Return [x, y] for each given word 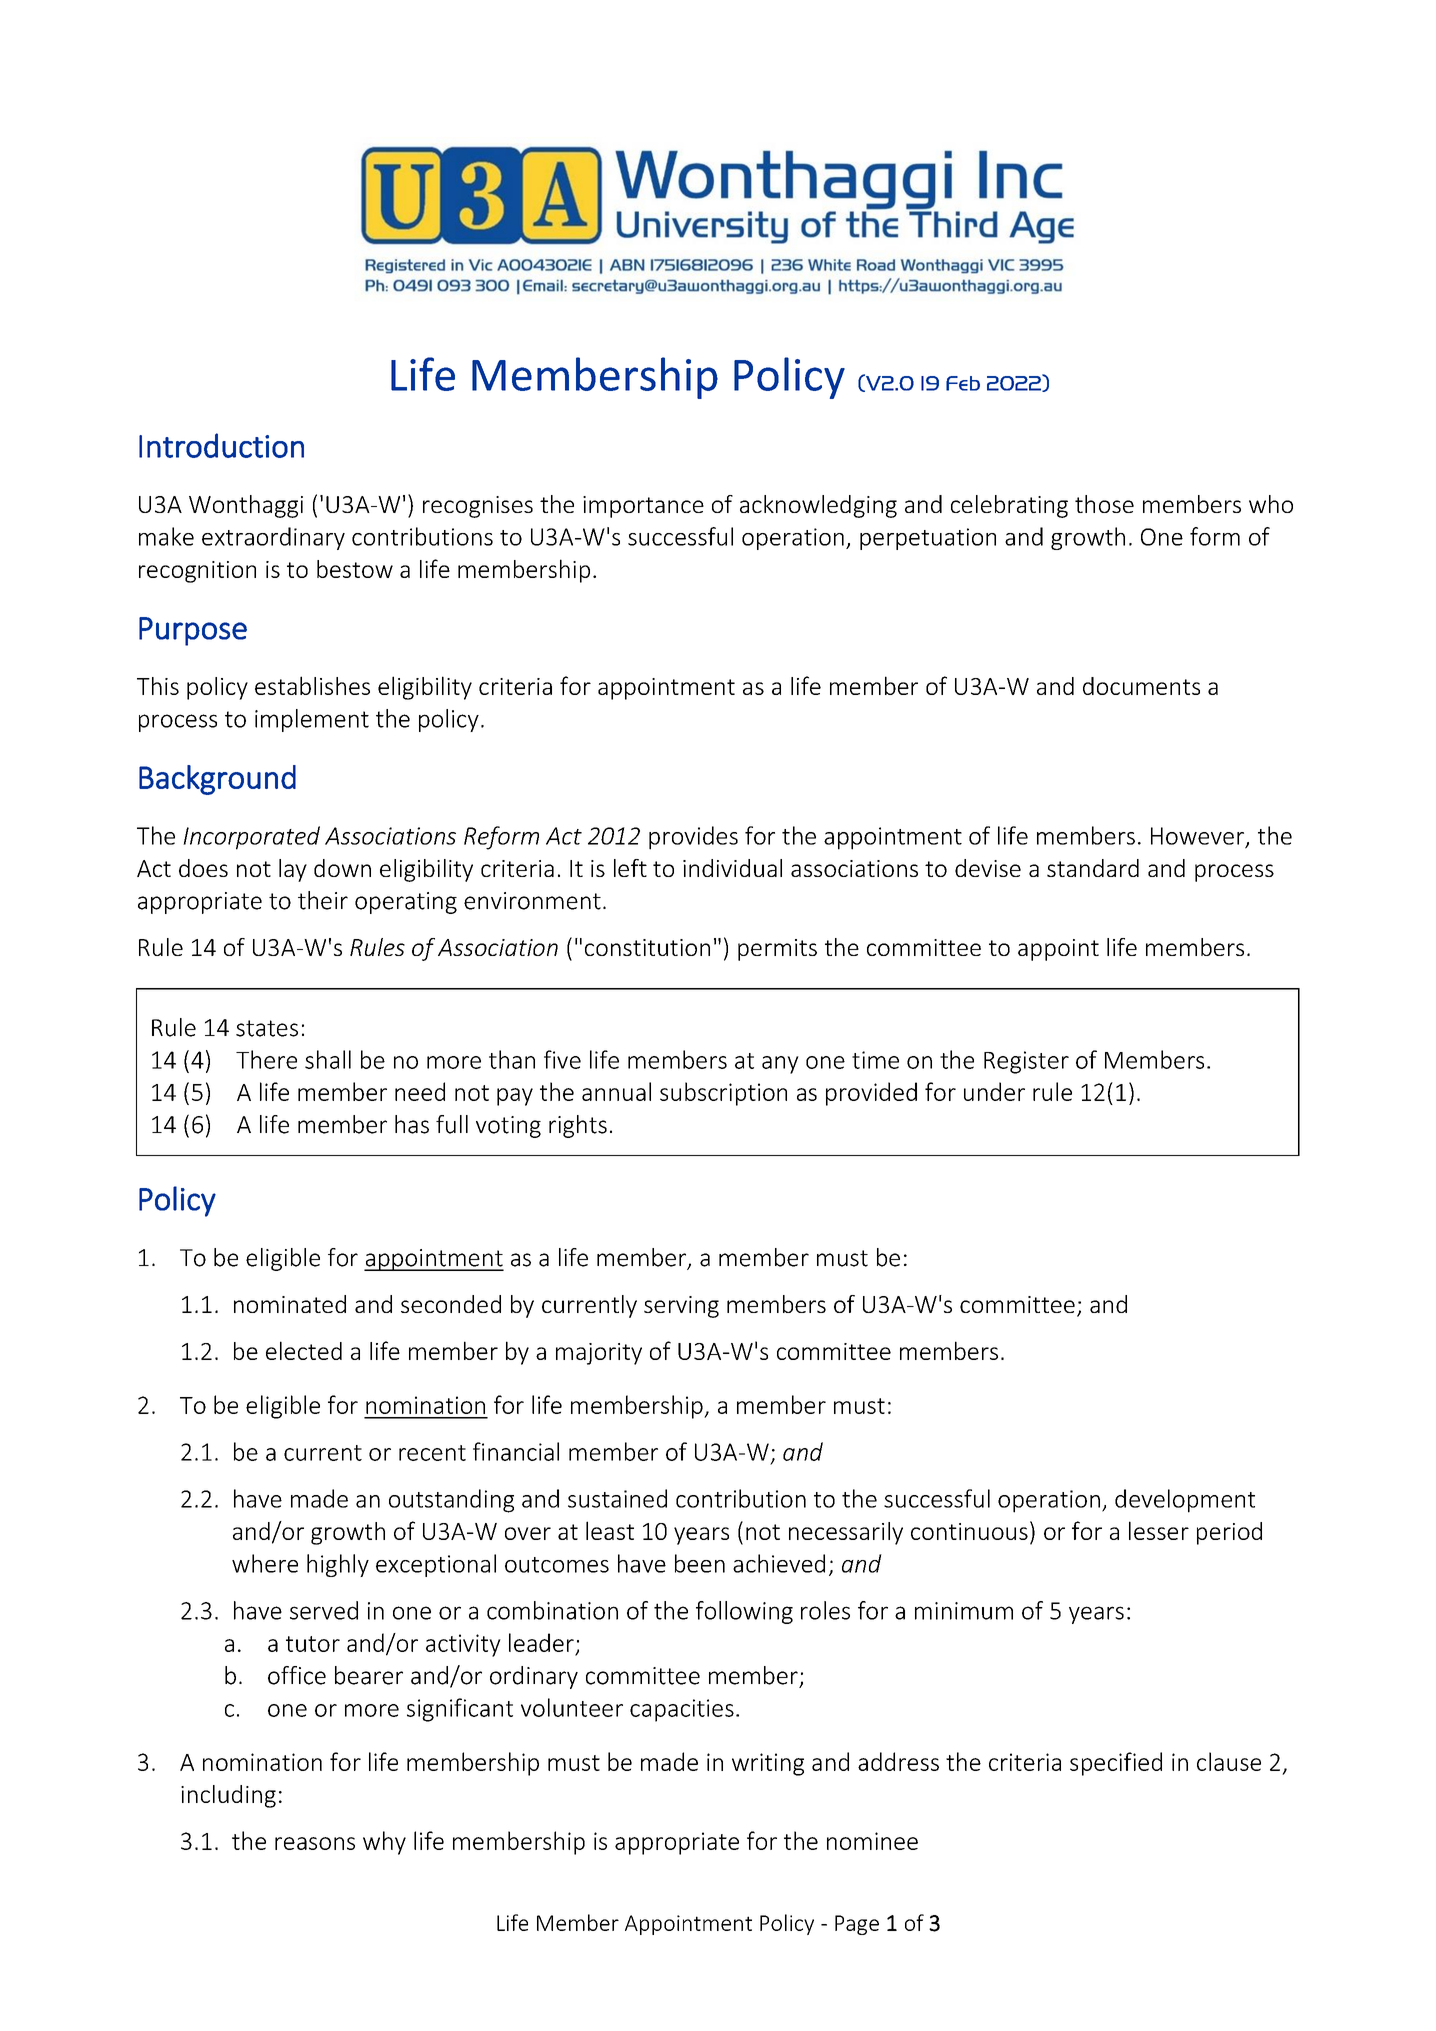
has [412, 1124]
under [994, 1091]
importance [643, 507]
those [1104, 504]
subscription [723, 1094]
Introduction [221, 445]
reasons [315, 1843]
